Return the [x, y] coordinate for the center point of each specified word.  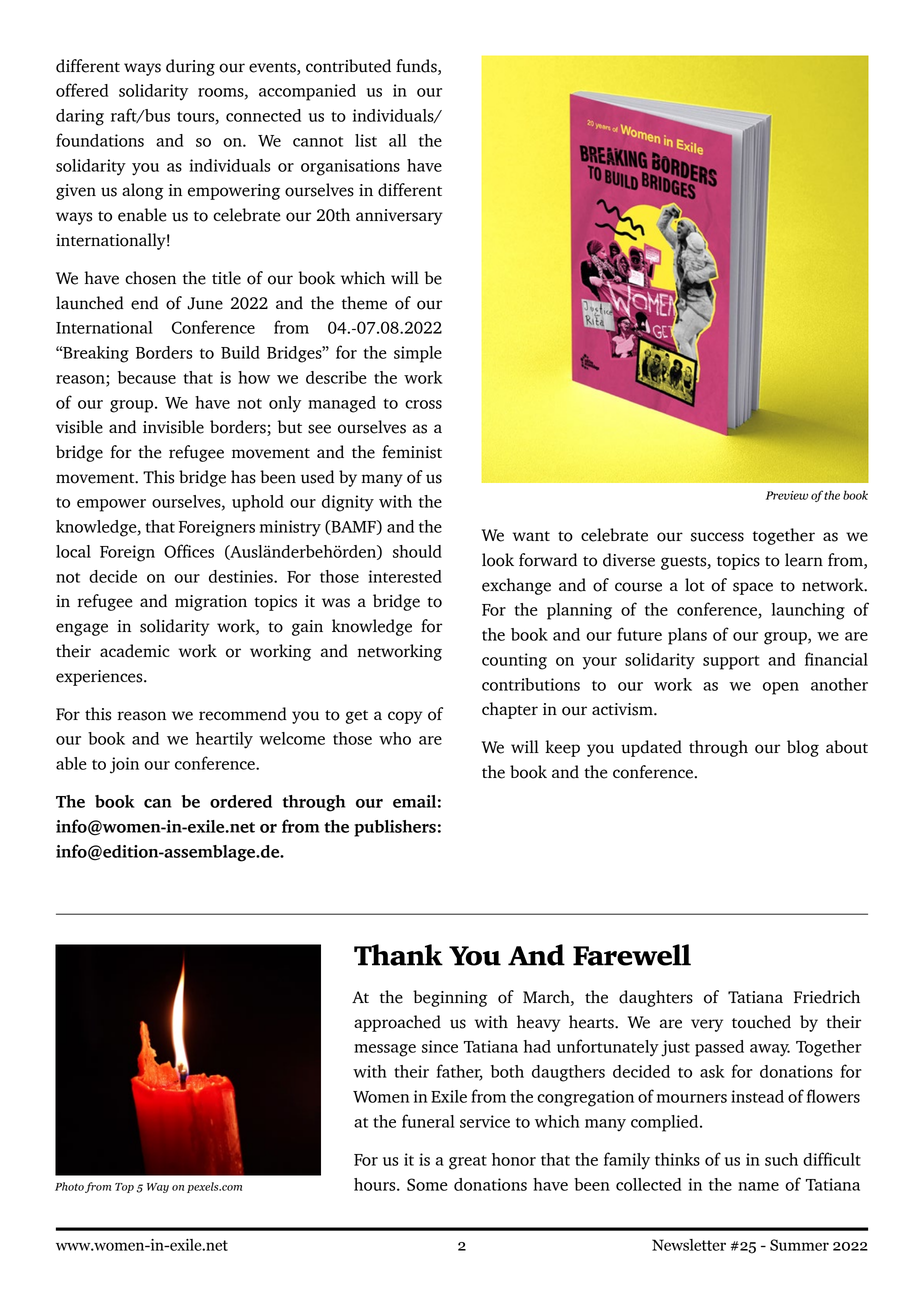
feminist [412, 452]
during [190, 67]
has [243, 477]
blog [803, 748]
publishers [395, 828]
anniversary [399, 217]
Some [427, 1184]
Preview [787, 495]
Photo [69, 1186]
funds [417, 66]
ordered [241, 801]
